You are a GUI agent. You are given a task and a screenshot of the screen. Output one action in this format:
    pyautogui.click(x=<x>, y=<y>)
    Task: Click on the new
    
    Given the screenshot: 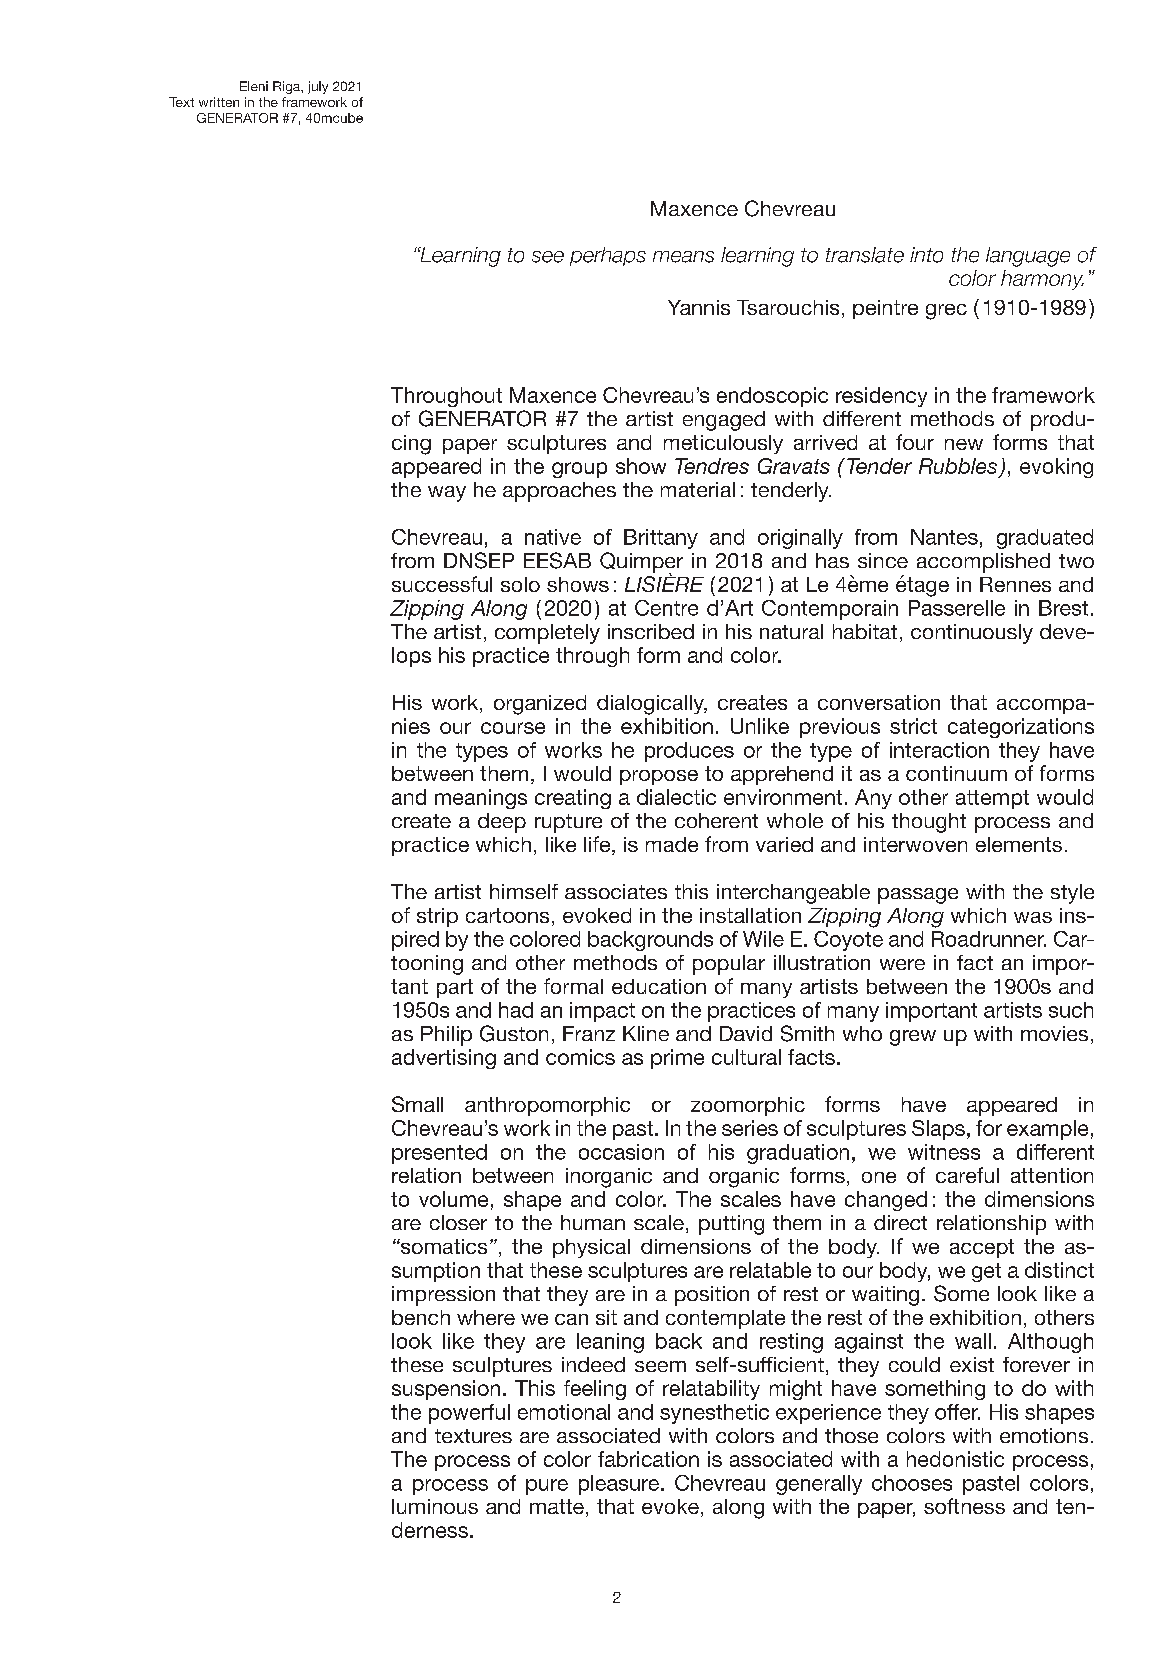 What is the action you would take?
    pyautogui.click(x=964, y=444)
